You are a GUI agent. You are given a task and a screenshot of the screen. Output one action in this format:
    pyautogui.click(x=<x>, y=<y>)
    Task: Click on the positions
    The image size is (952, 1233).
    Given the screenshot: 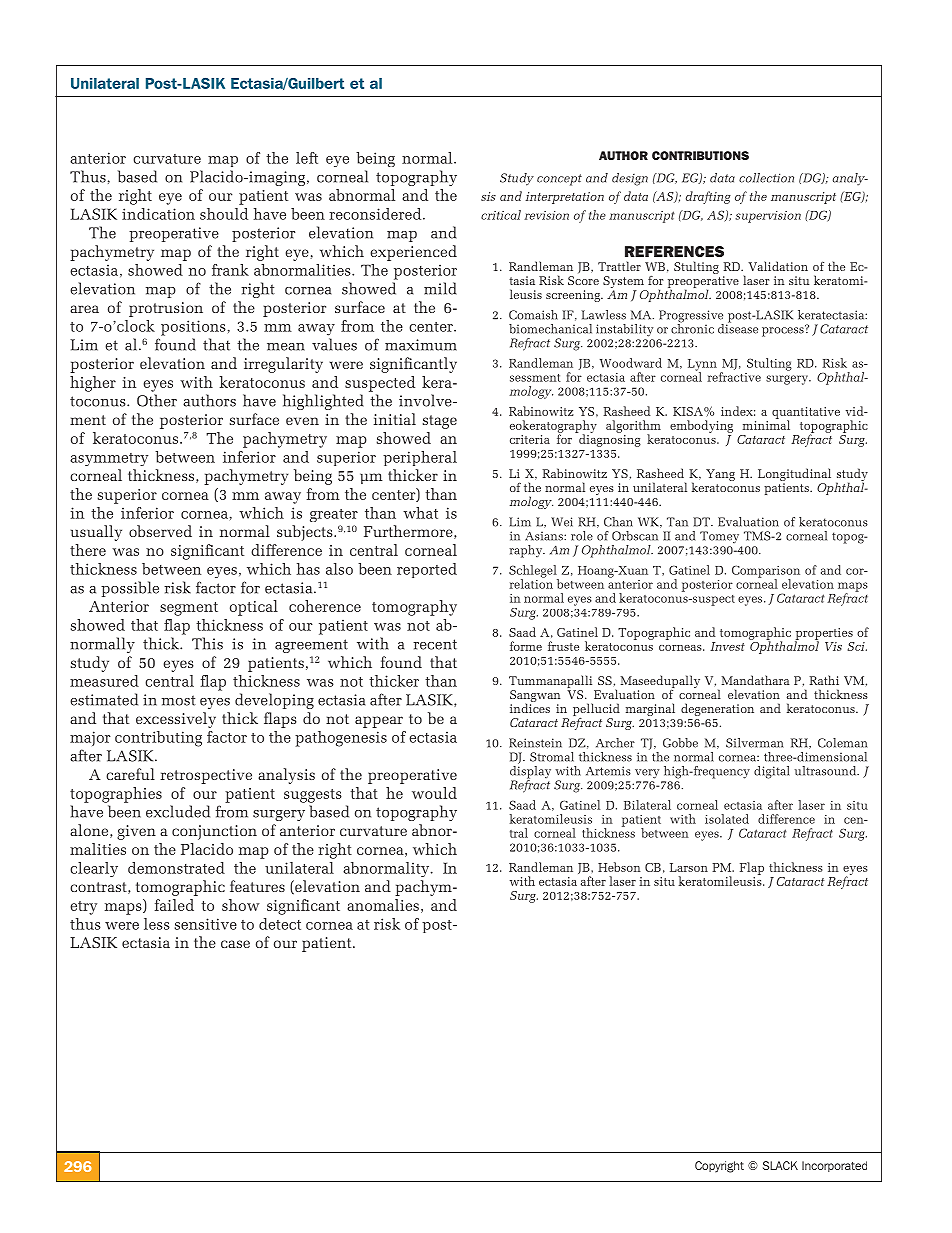 What is the action you would take?
    pyautogui.click(x=193, y=328)
